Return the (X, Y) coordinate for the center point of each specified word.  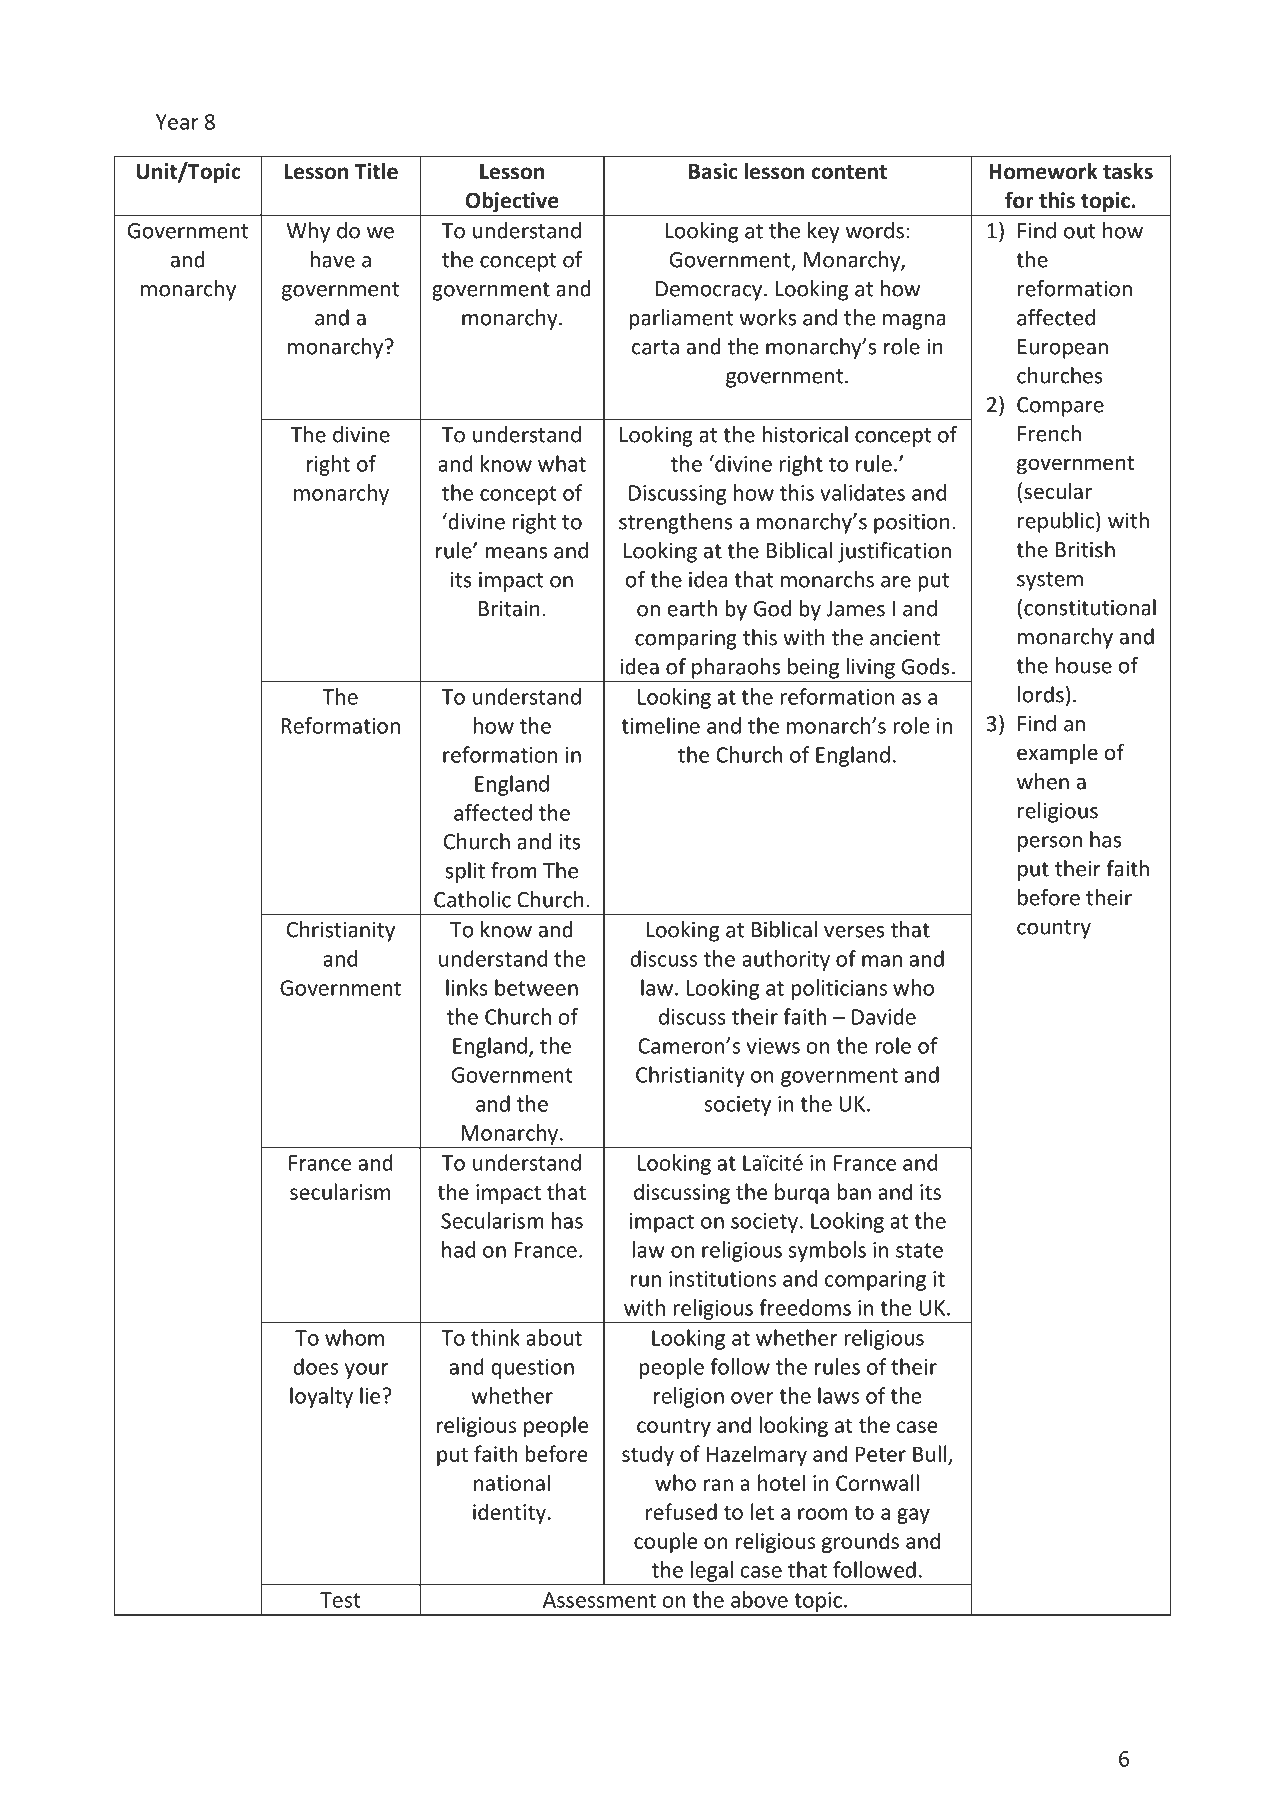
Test (340, 1600)
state (919, 1250)
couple (666, 1542)
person (1050, 844)
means (516, 553)
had (458, 1249)
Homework (1043, 171)
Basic (713, 171)
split (465, 872)
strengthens (676, 523)
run (646, 1281)
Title (376, 171)
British (1085, 549)
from (514, 870)
